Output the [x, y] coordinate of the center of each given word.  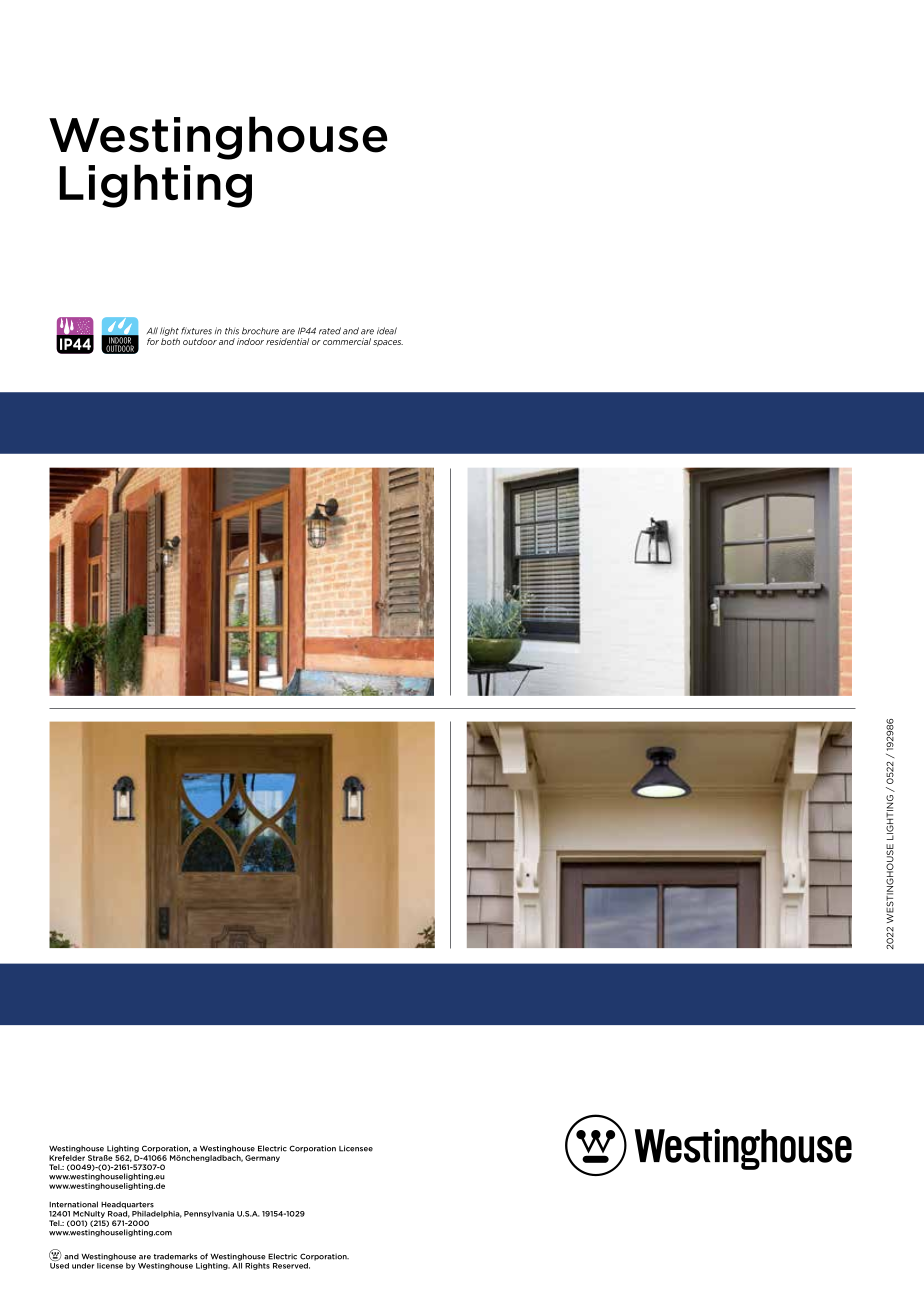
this [232, 331]
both [170, 341]
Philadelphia [157, 1214]
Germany [262, 1158]
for [153, 341]
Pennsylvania [209, 1214]
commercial [347, 341]
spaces [388, 343]
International [73, 1204]
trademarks [175, 1256]
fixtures [196, 331]
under [83, 1266]
